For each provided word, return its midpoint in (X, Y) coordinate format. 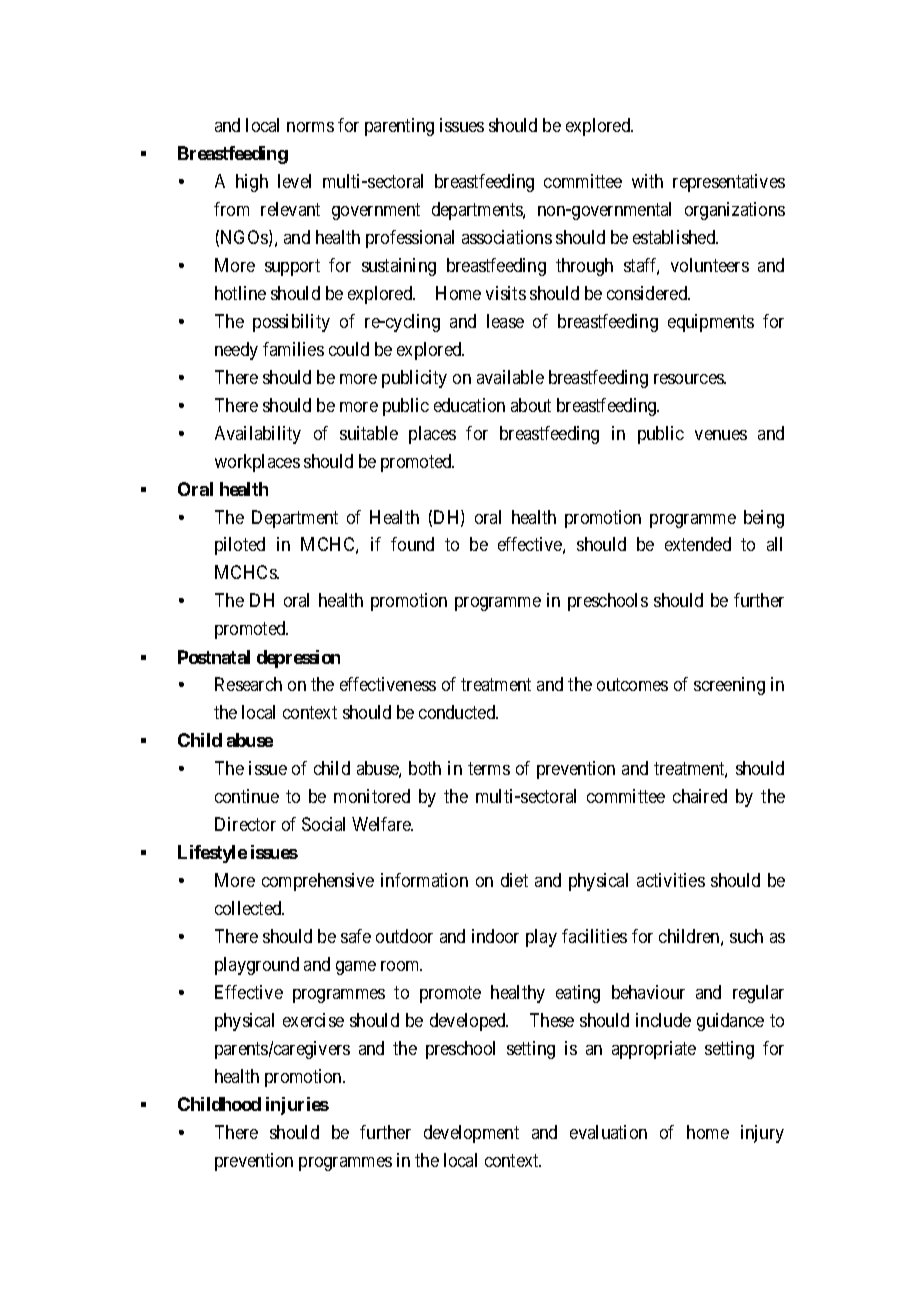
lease (505, 321)
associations (507, 237)
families (293, 349)
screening (729, 686)
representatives (729, 183)
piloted (240, 546)
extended (698, 544)
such (746, 936)
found (412, 544)
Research (248, 684)
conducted (458, 712)
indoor (495, 936)
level (294, 181)
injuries (297, 1106)
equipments (711, 323)
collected (249, 908)
